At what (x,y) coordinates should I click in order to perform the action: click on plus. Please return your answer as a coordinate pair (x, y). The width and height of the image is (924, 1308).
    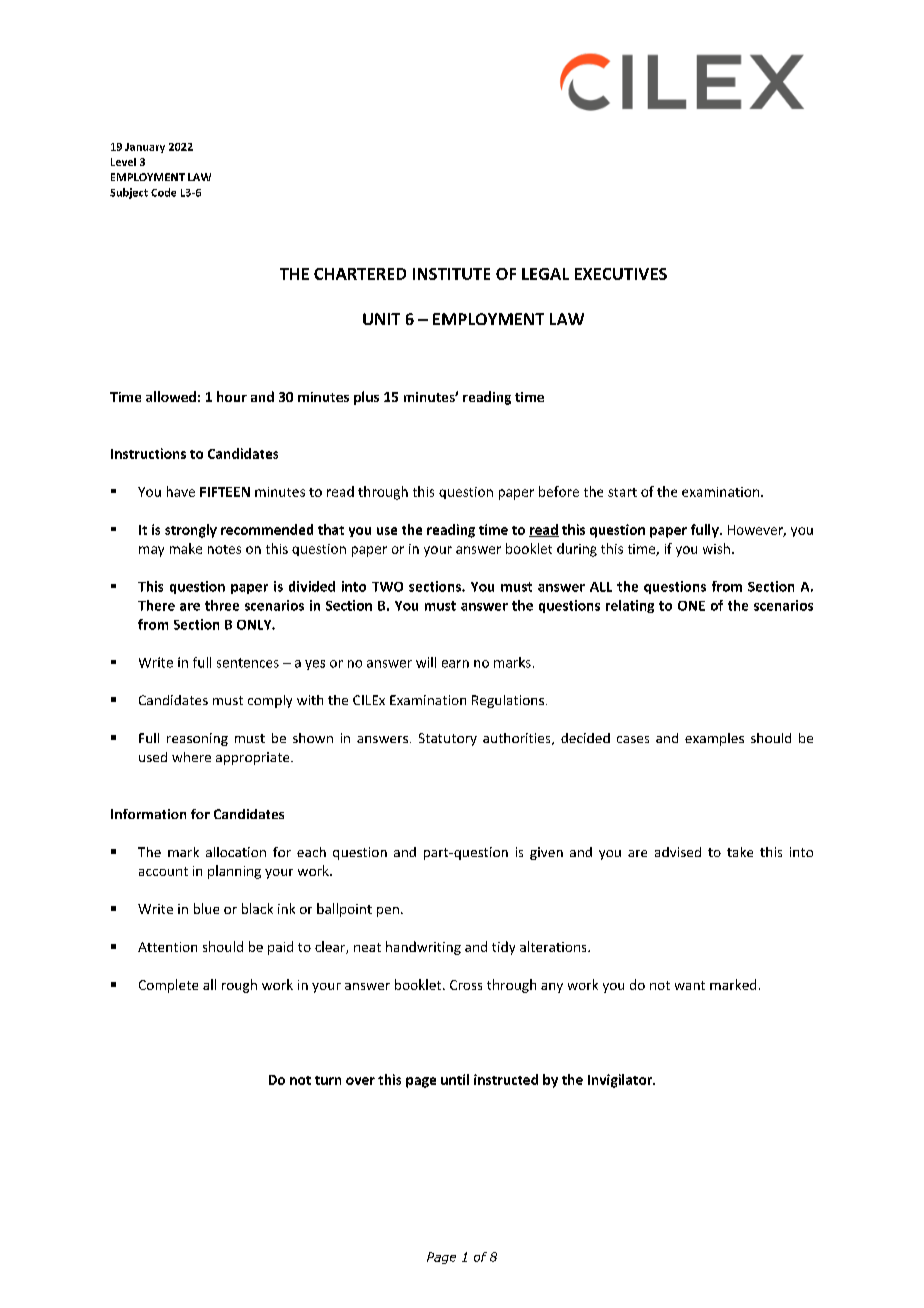
    Looking at the image, I should click on (366, 398).
